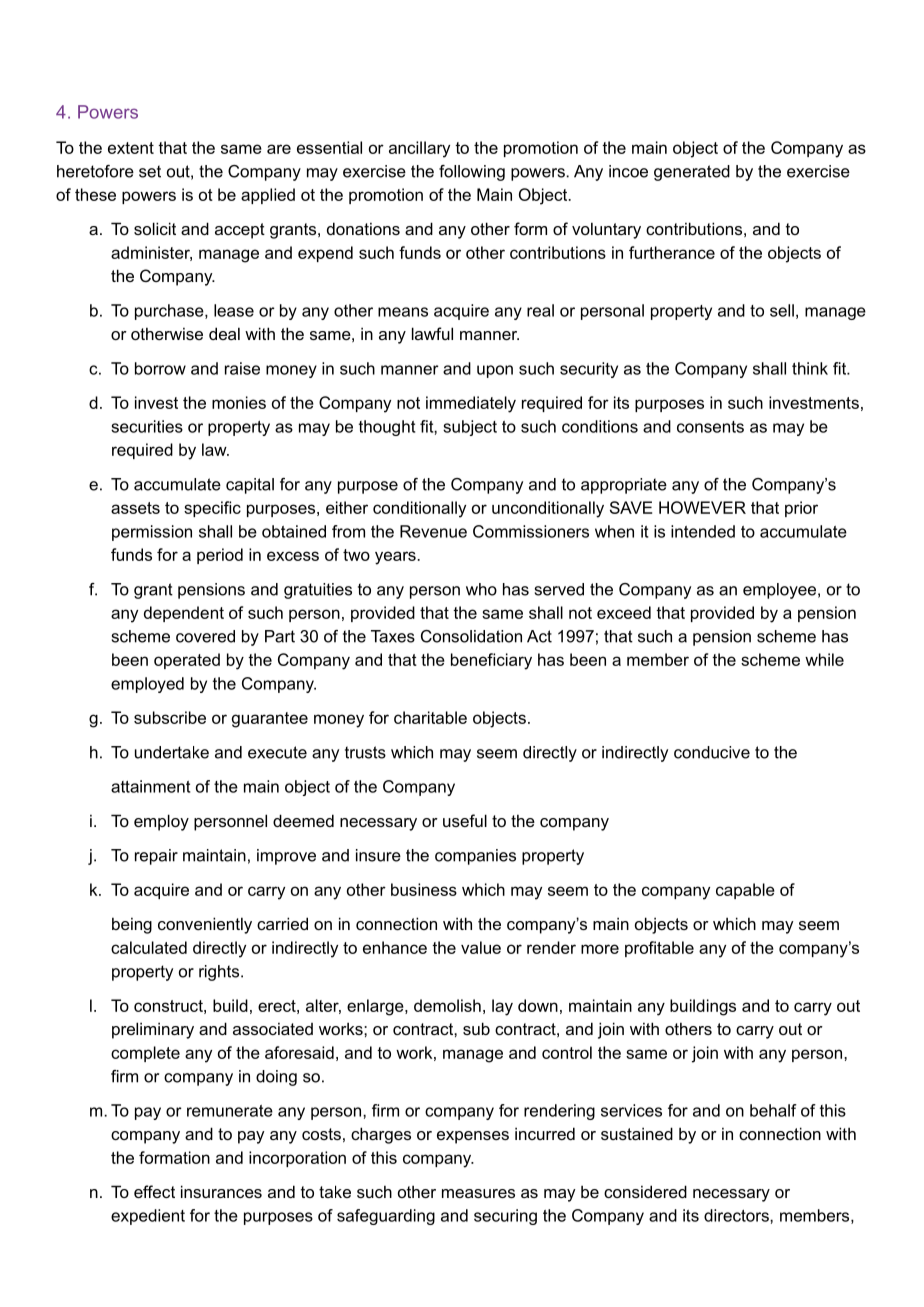 This screenshot has width=924, height=1307. What do you see at coordinates (154, 1191) in the screenshot?
I see `effect` at bounding box center [154, 1191].
